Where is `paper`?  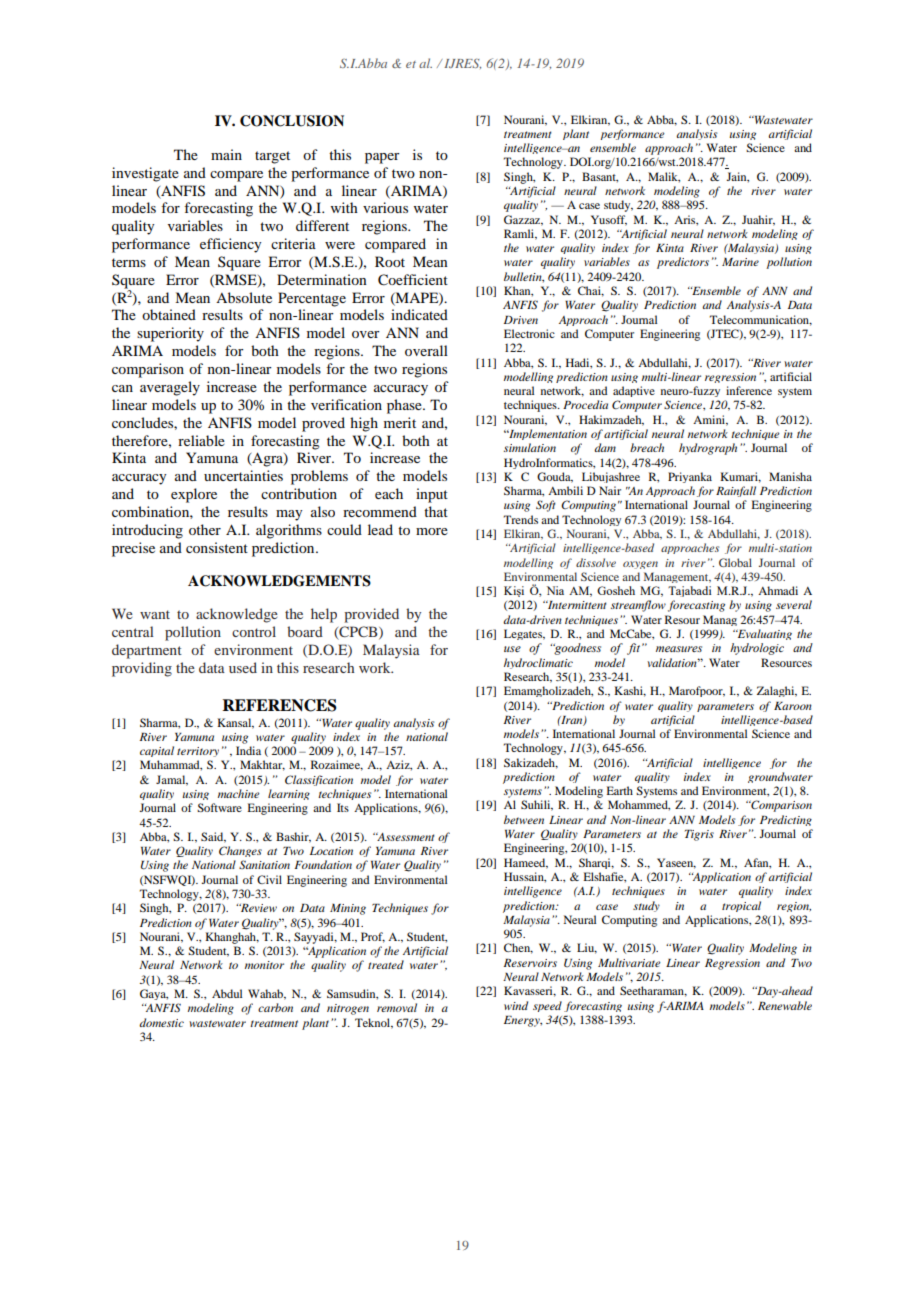 paper is located at coordinates (382, 158).
